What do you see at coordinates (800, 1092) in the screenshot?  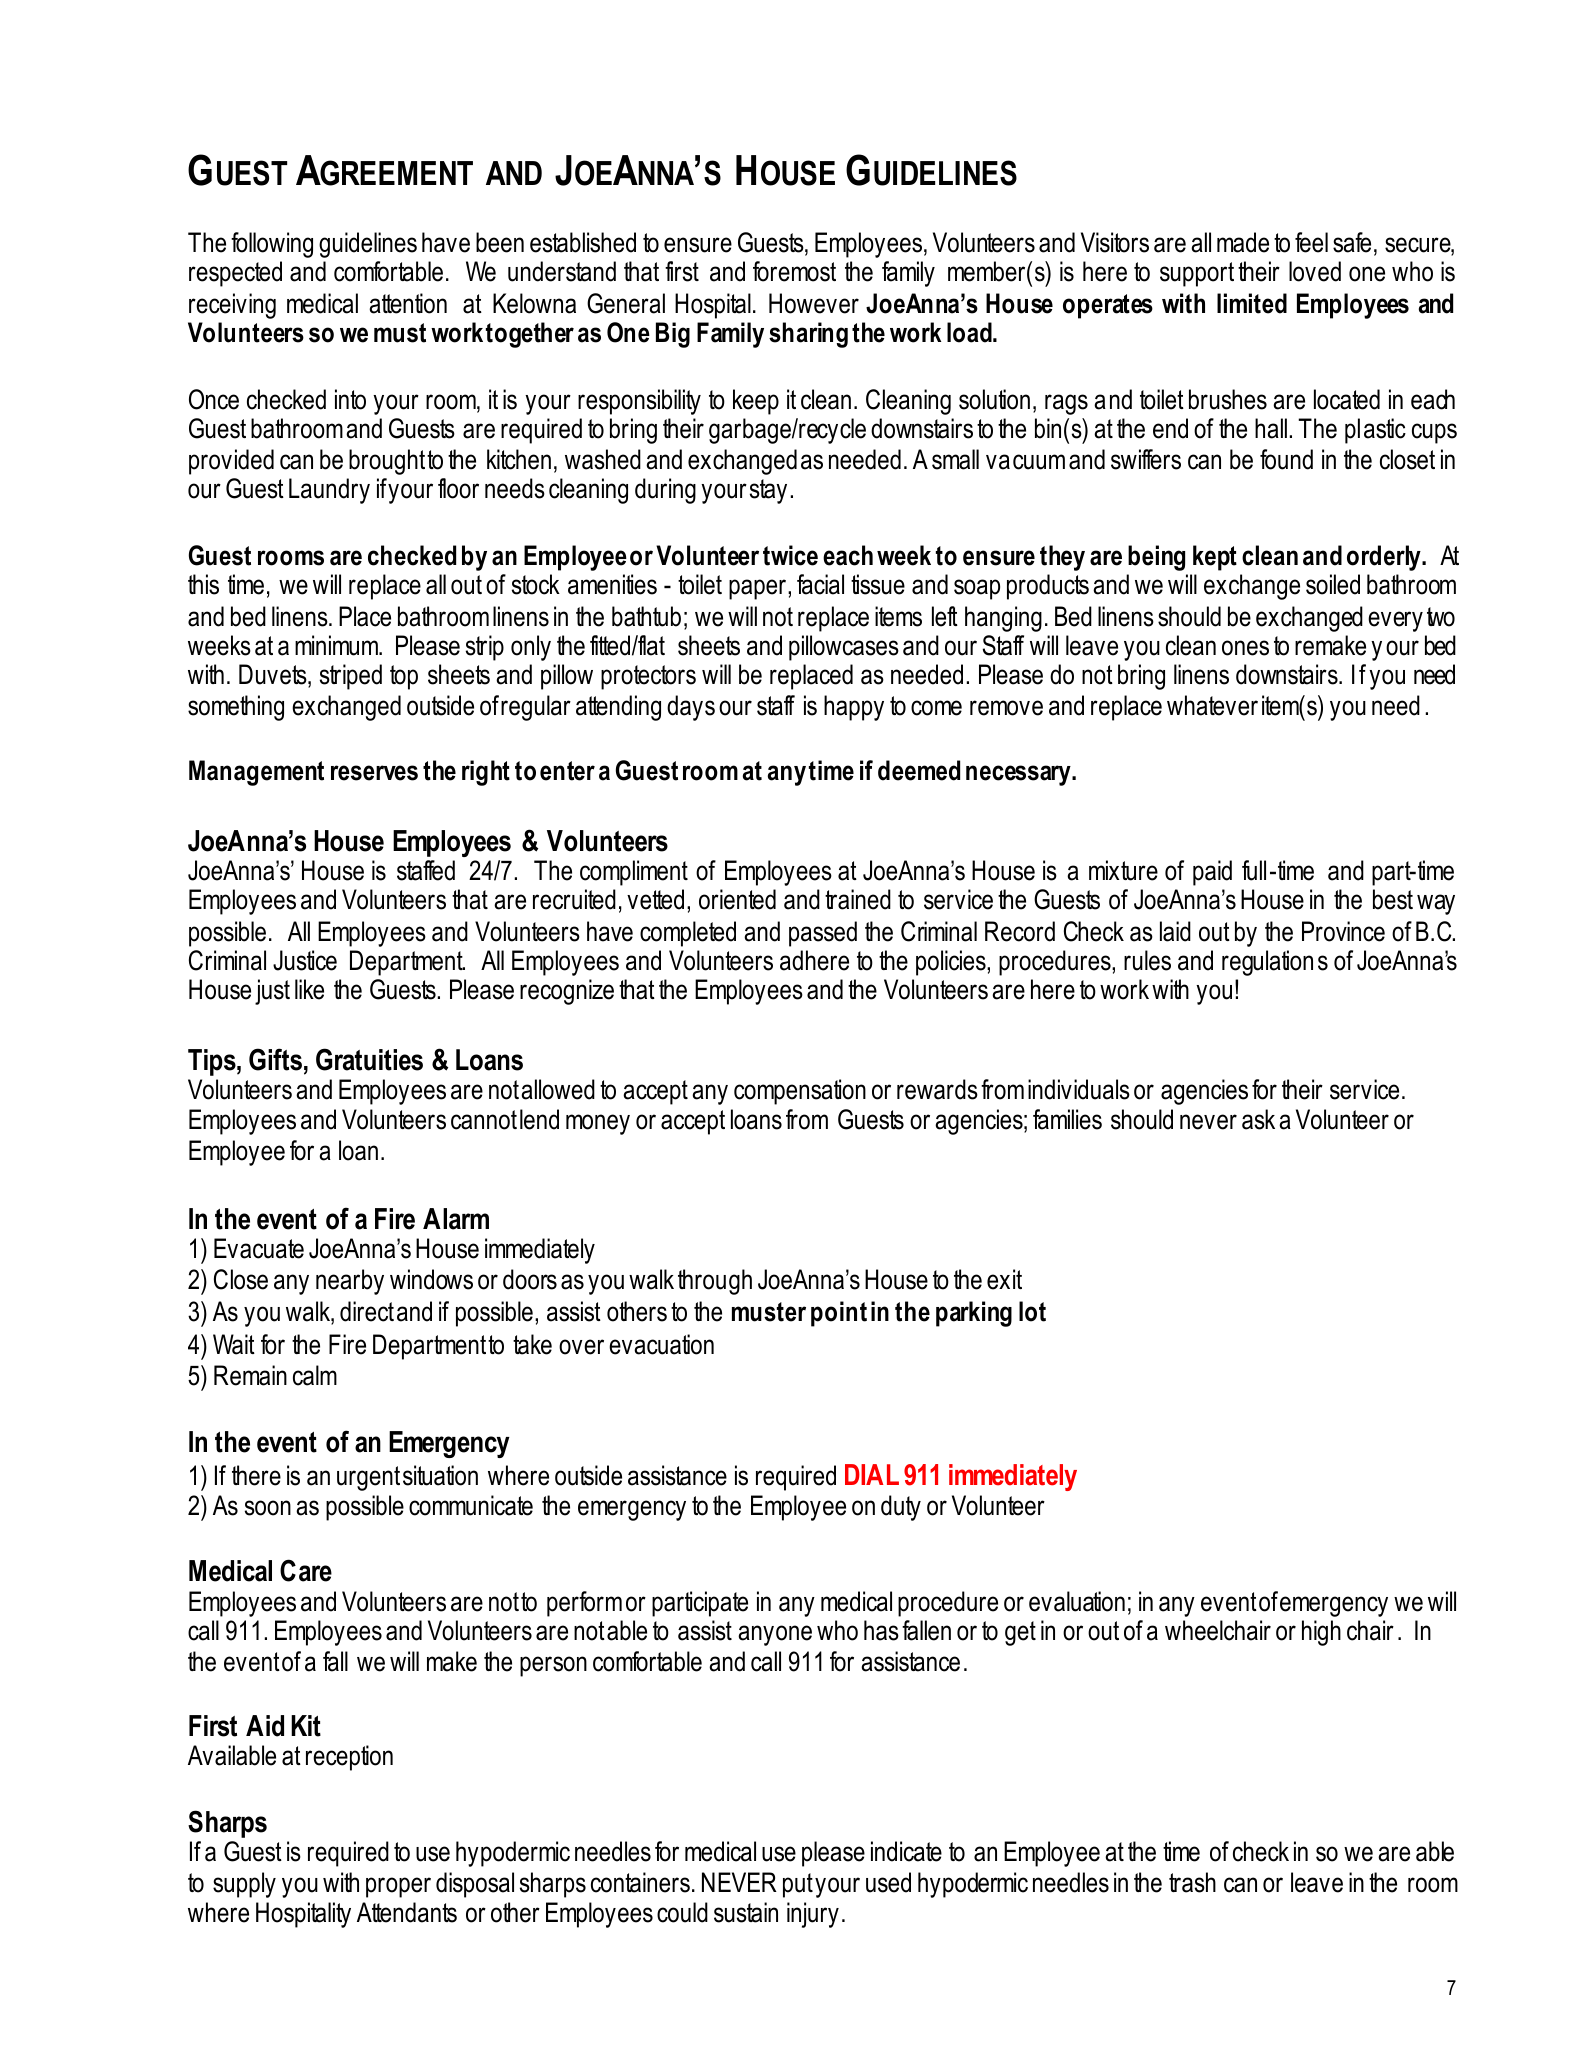 I see `compensation` at bounding box center [800, 1092].
